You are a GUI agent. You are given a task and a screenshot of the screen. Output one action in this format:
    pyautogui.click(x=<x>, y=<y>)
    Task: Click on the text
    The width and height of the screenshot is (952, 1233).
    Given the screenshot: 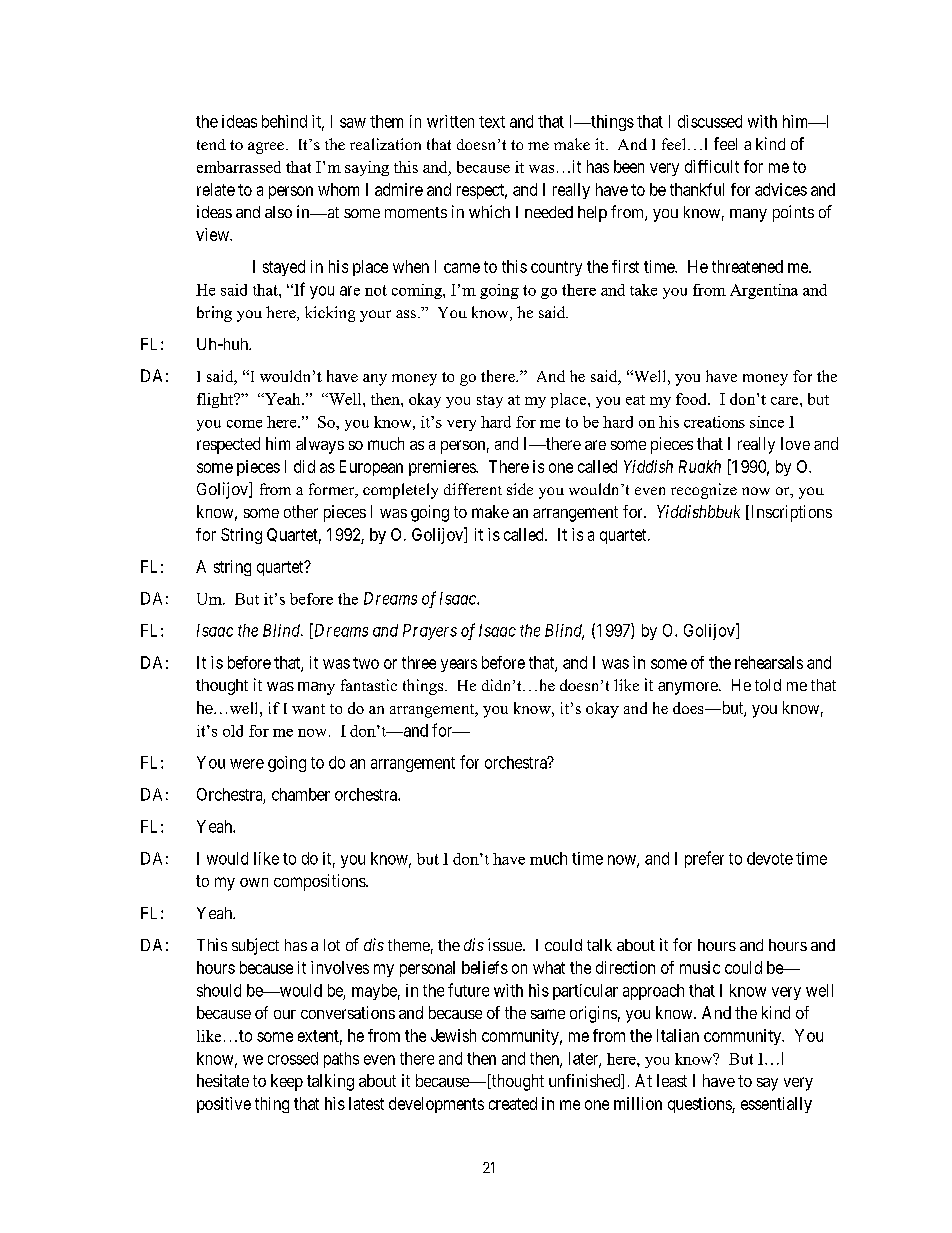 What is the action you would take?
    pyautogui.click(x=492, y=122)
